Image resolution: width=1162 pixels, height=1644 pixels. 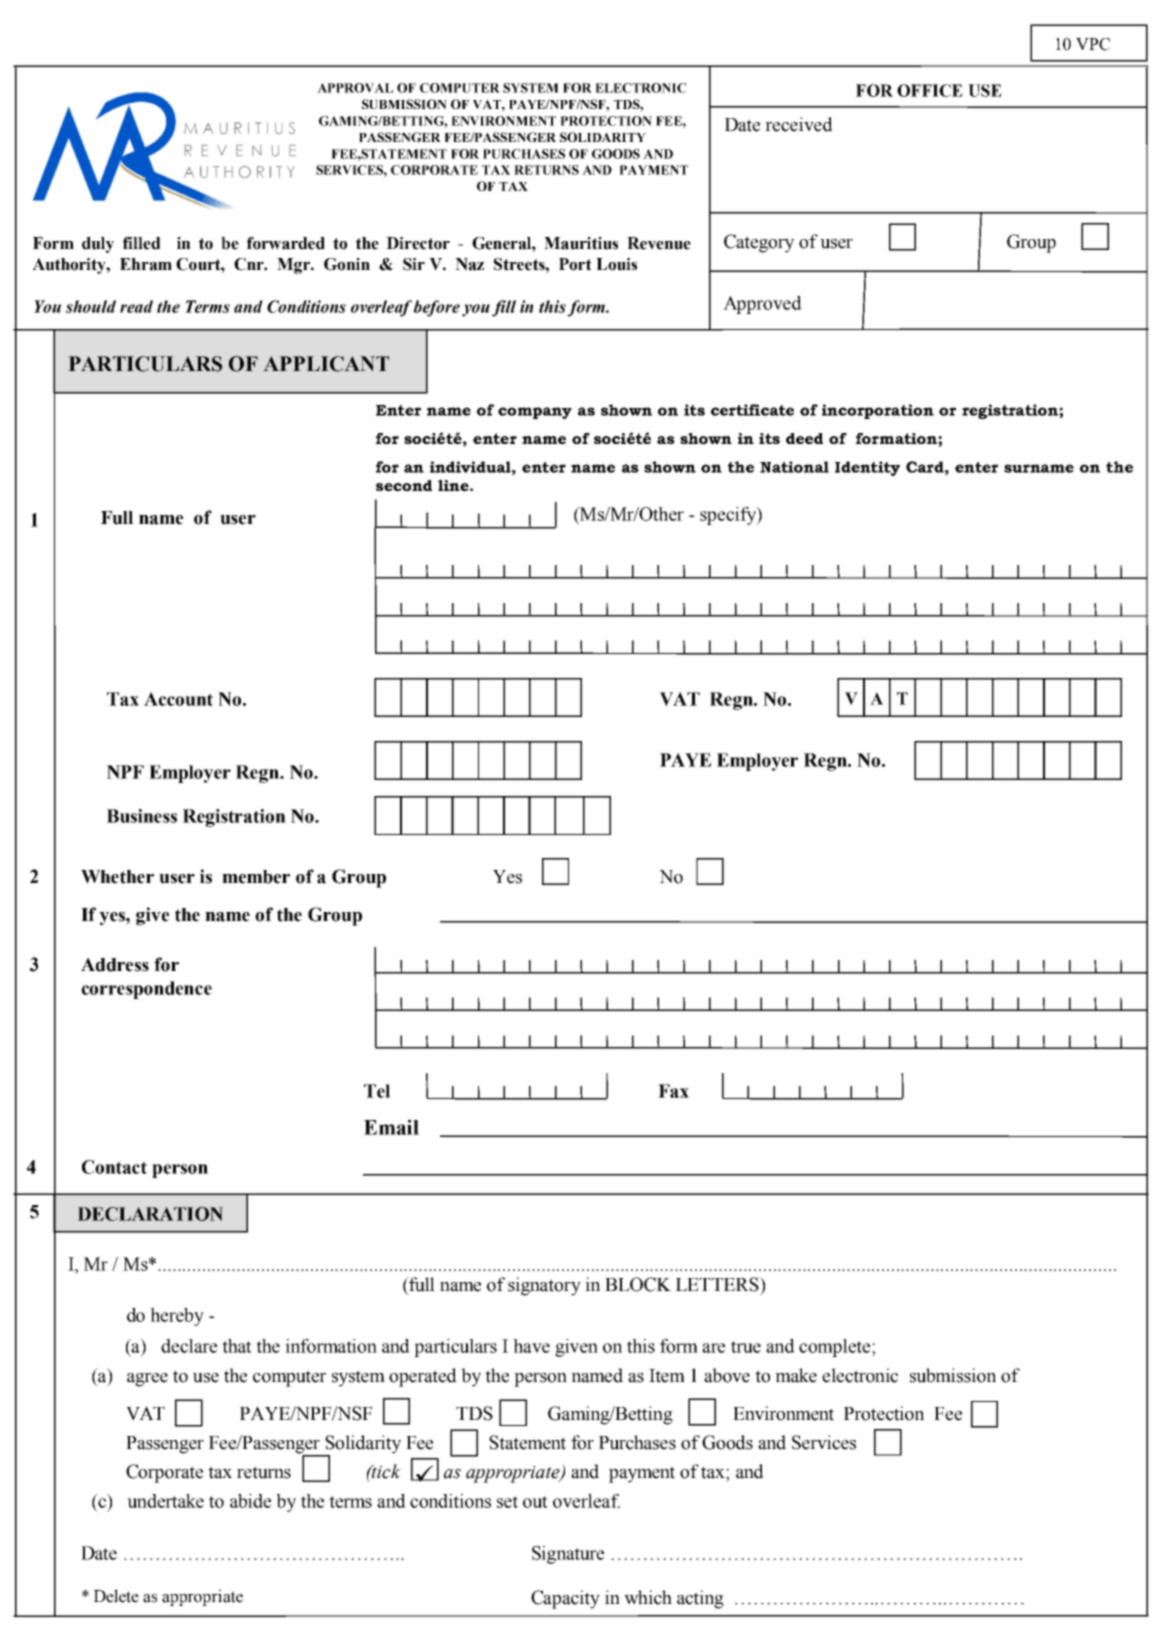 I want to click on acting, so click(x=700, y=1599).
